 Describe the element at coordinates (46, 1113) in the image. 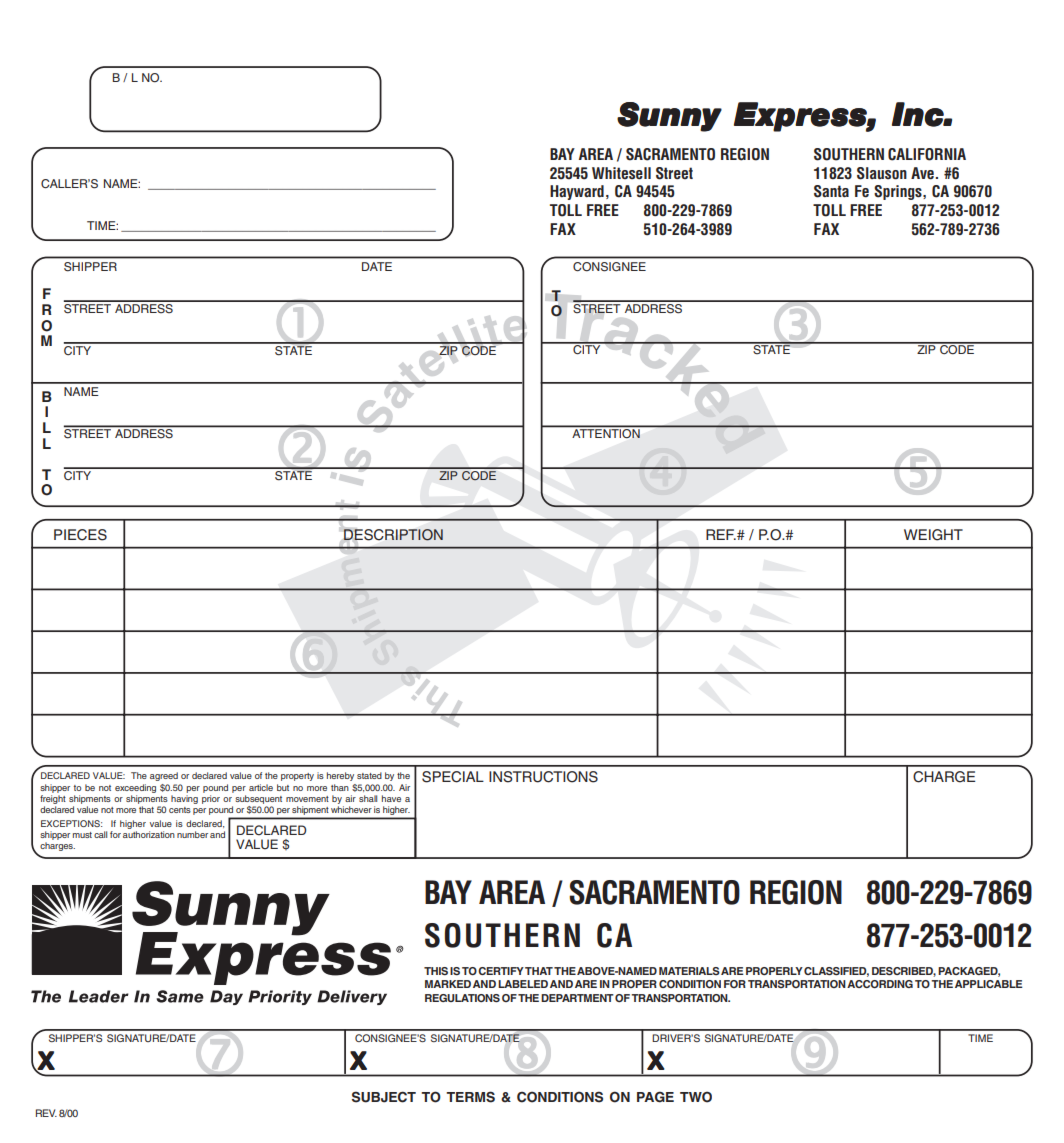

I see `REV` at that location.
